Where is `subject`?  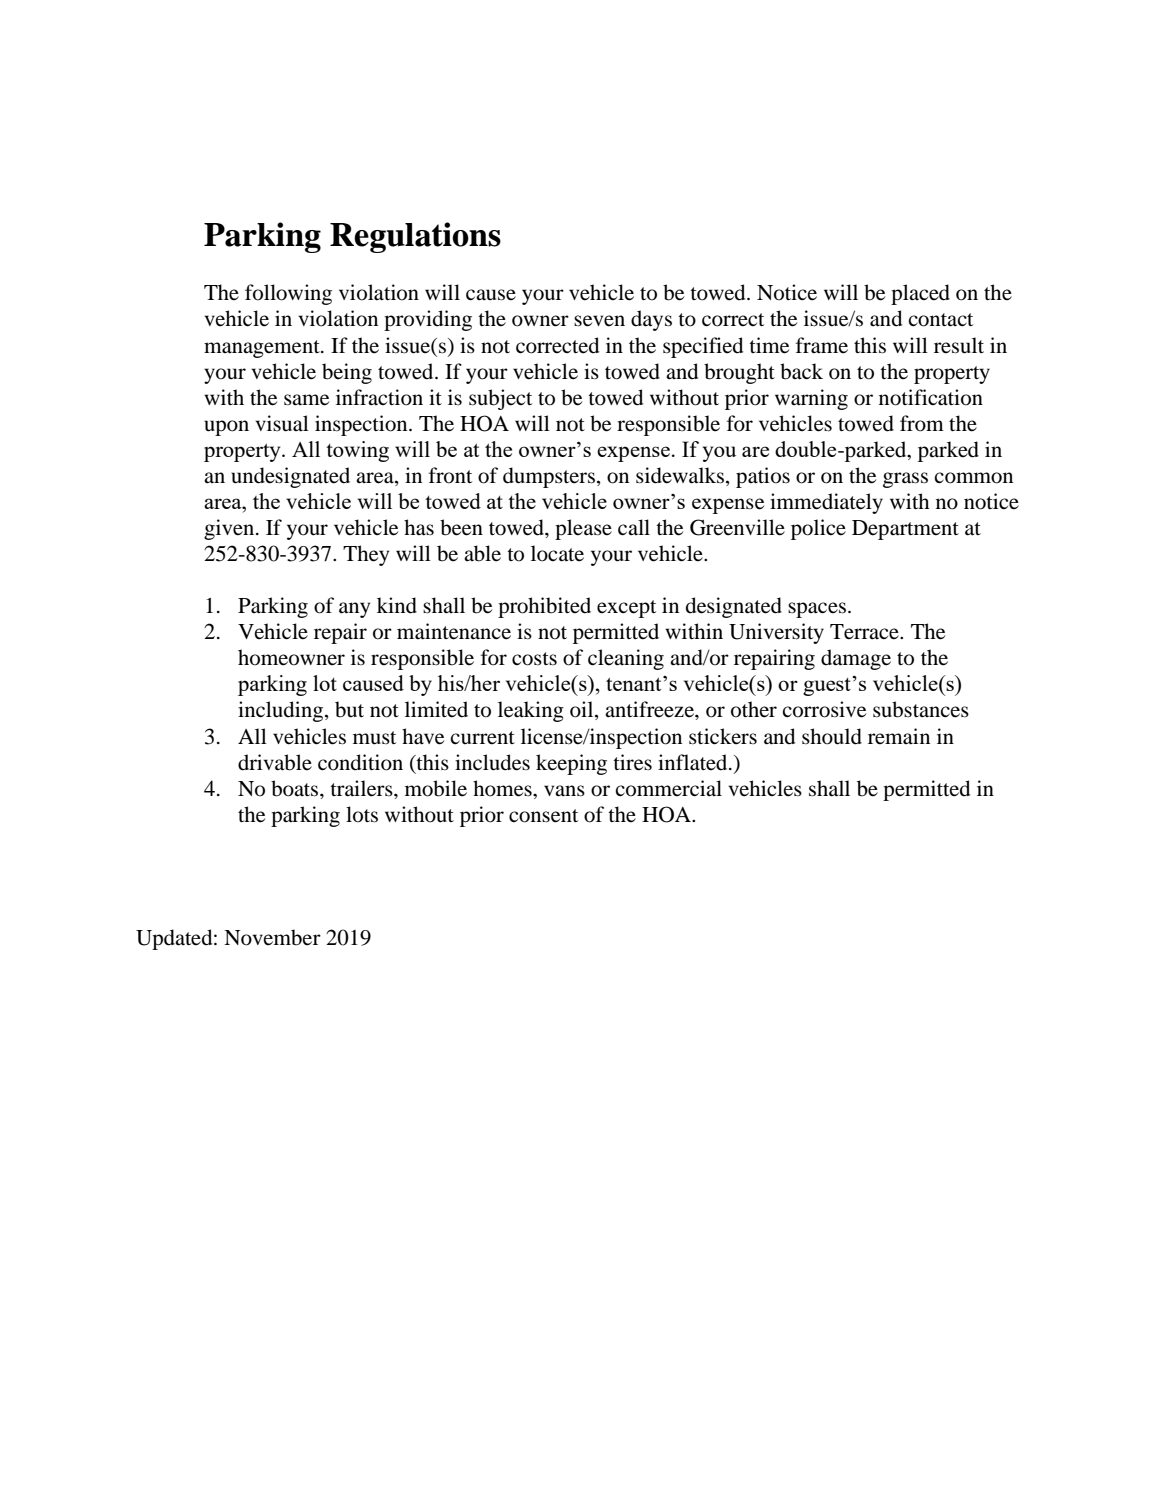 subject is located at coordinates (500, 399).
